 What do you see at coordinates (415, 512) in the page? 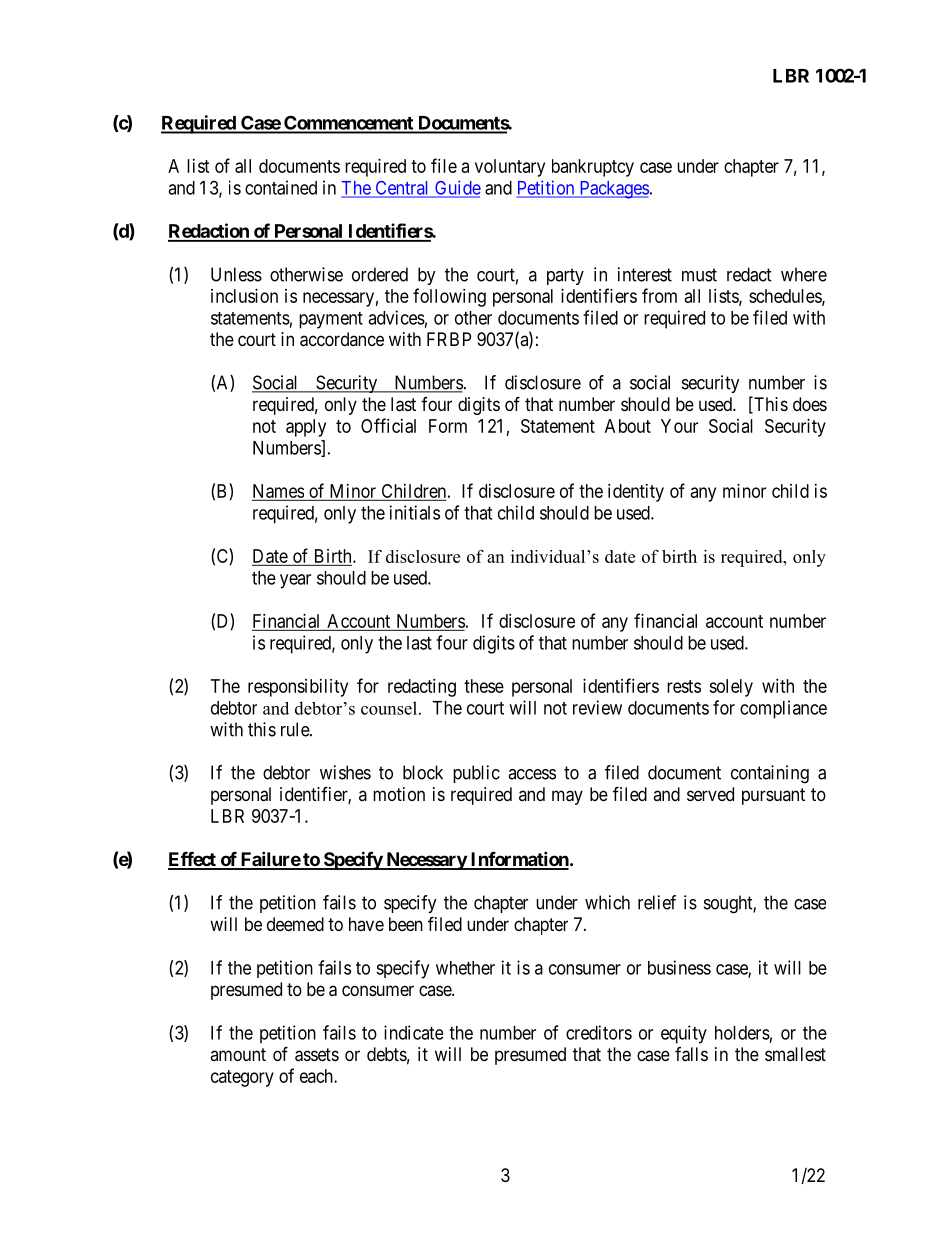
I see `initials` at bounding box center [415, 512].
